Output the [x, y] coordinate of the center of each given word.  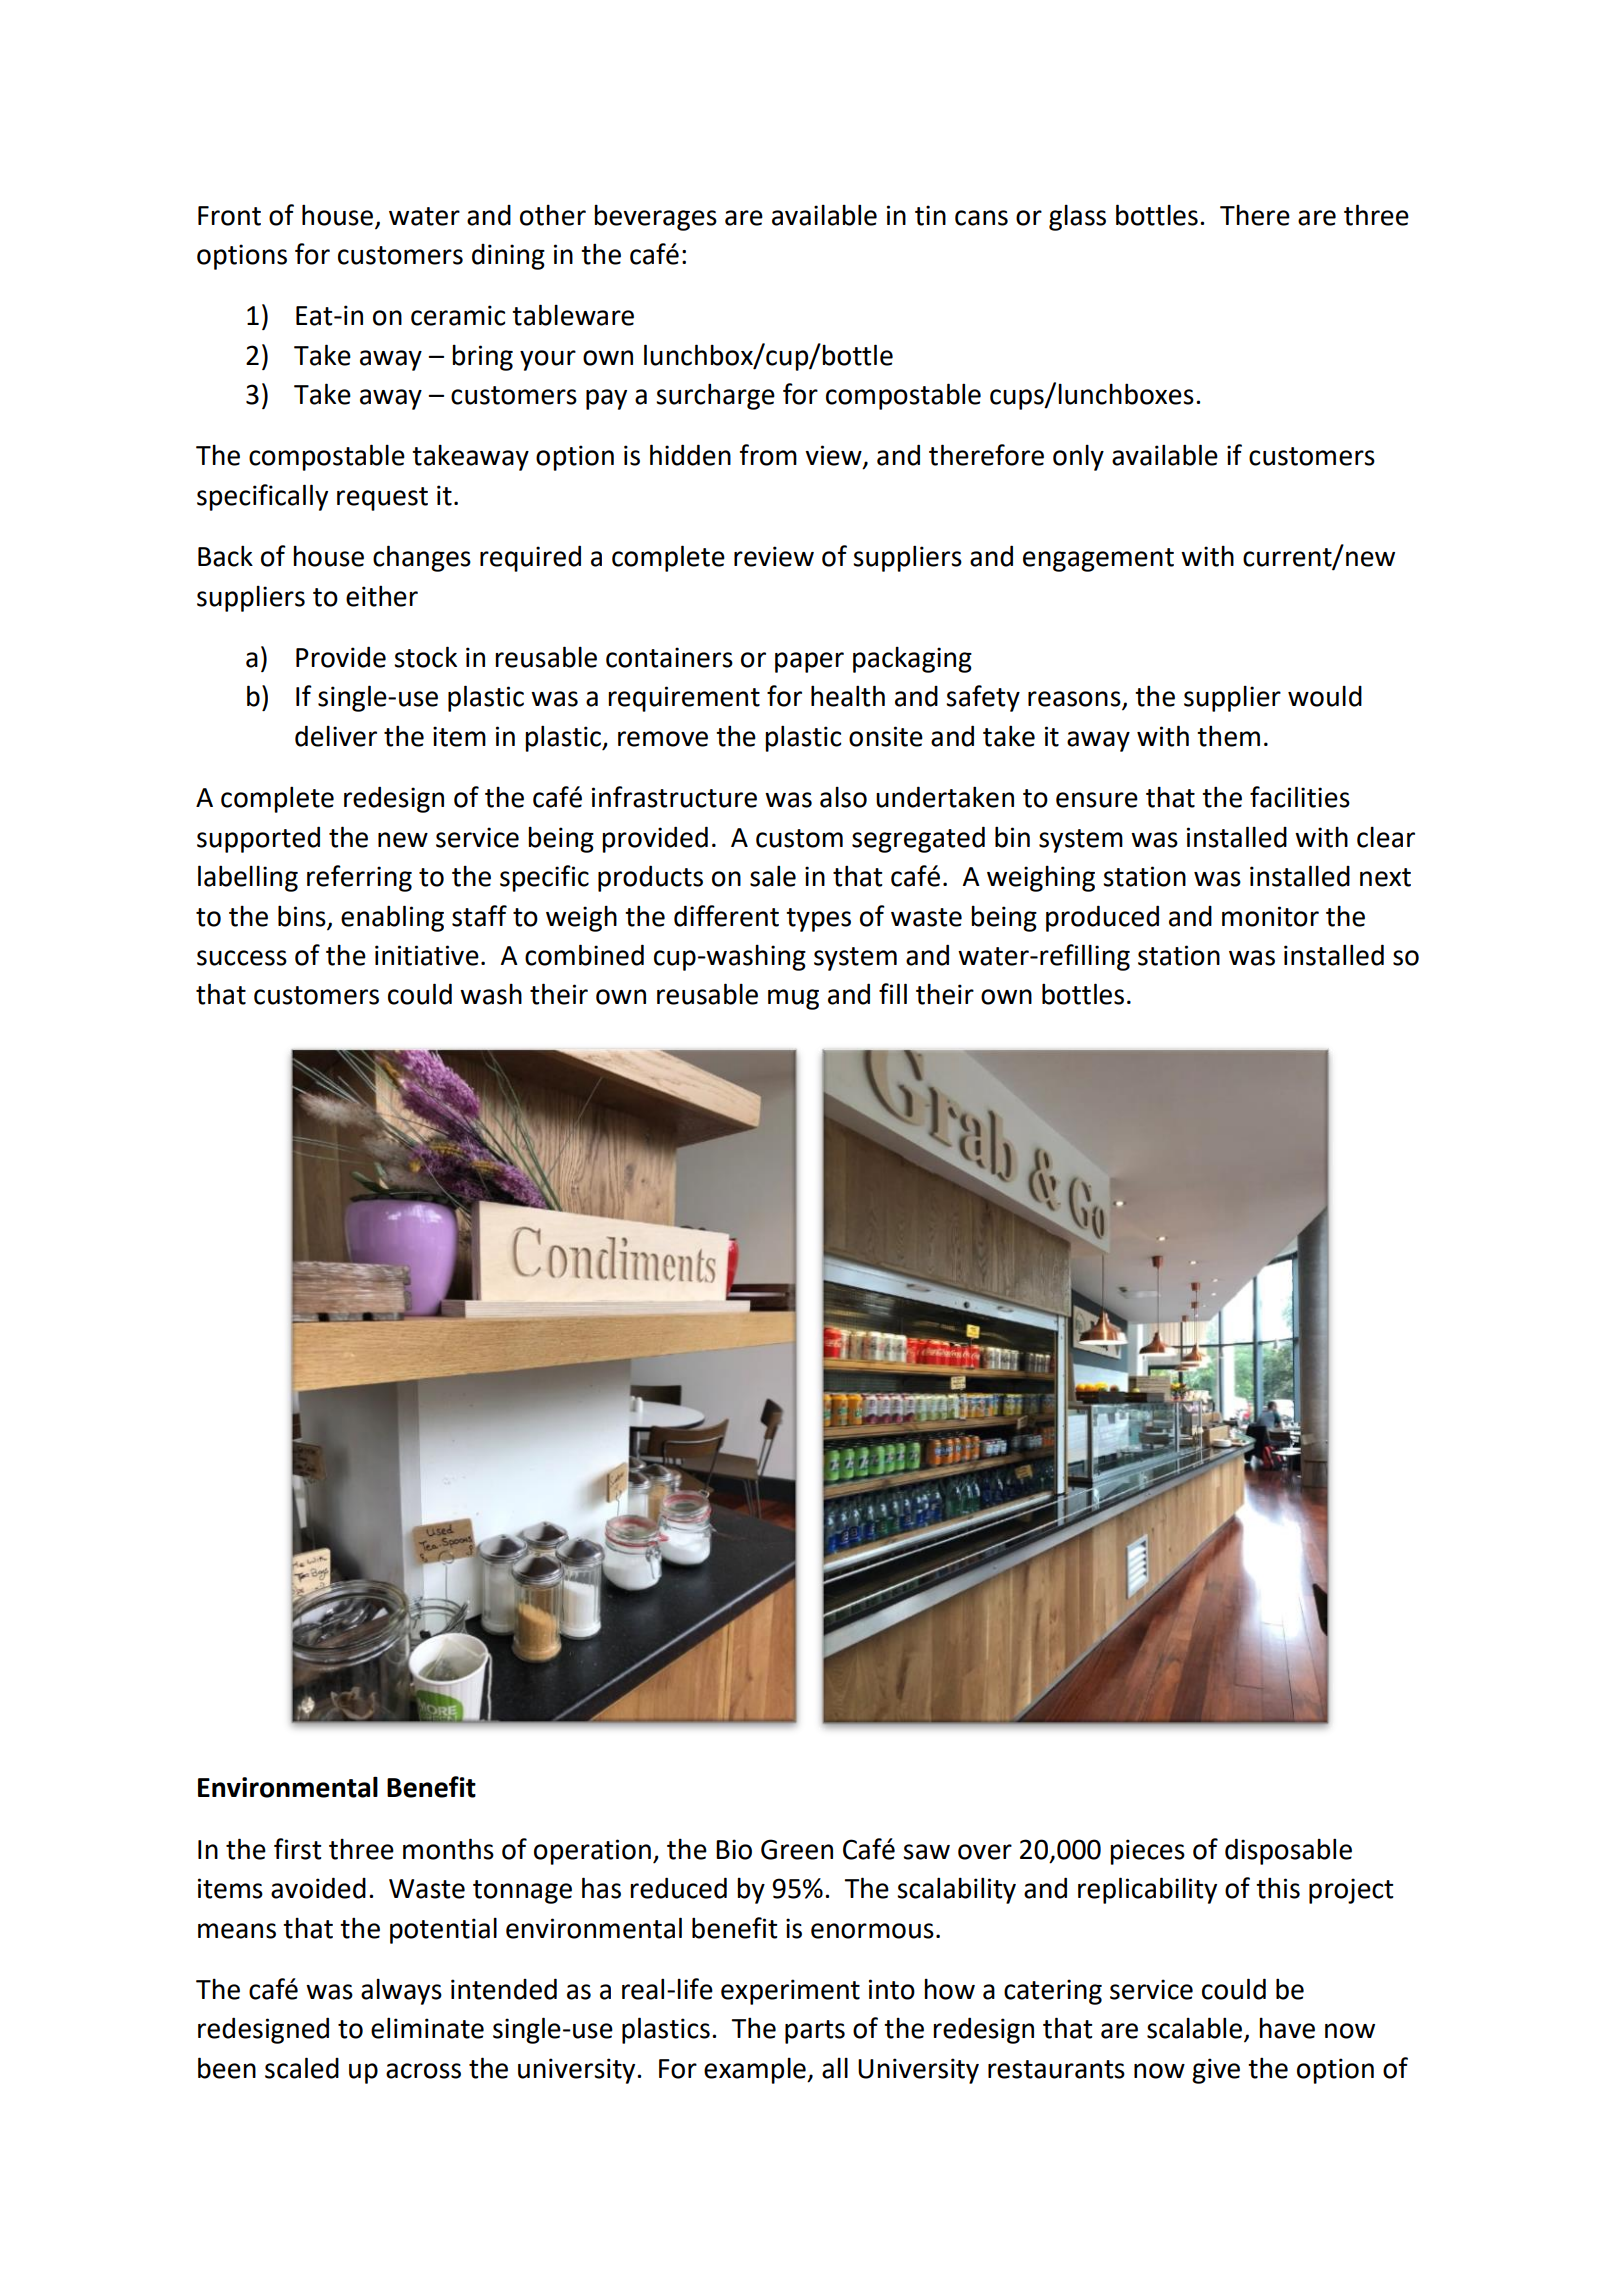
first [297, 1849]
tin [930, 215]
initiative [427, 955]
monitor [1270, 916]
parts [815, 2032]
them [1228, 736]
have [1287, 2028]
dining [508, 257]
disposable [1288, 1851]
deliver [336, 736]
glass [1077, 218]
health [848, 696]
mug [793, 999]
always [401, 1992]
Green [797, 1849]
